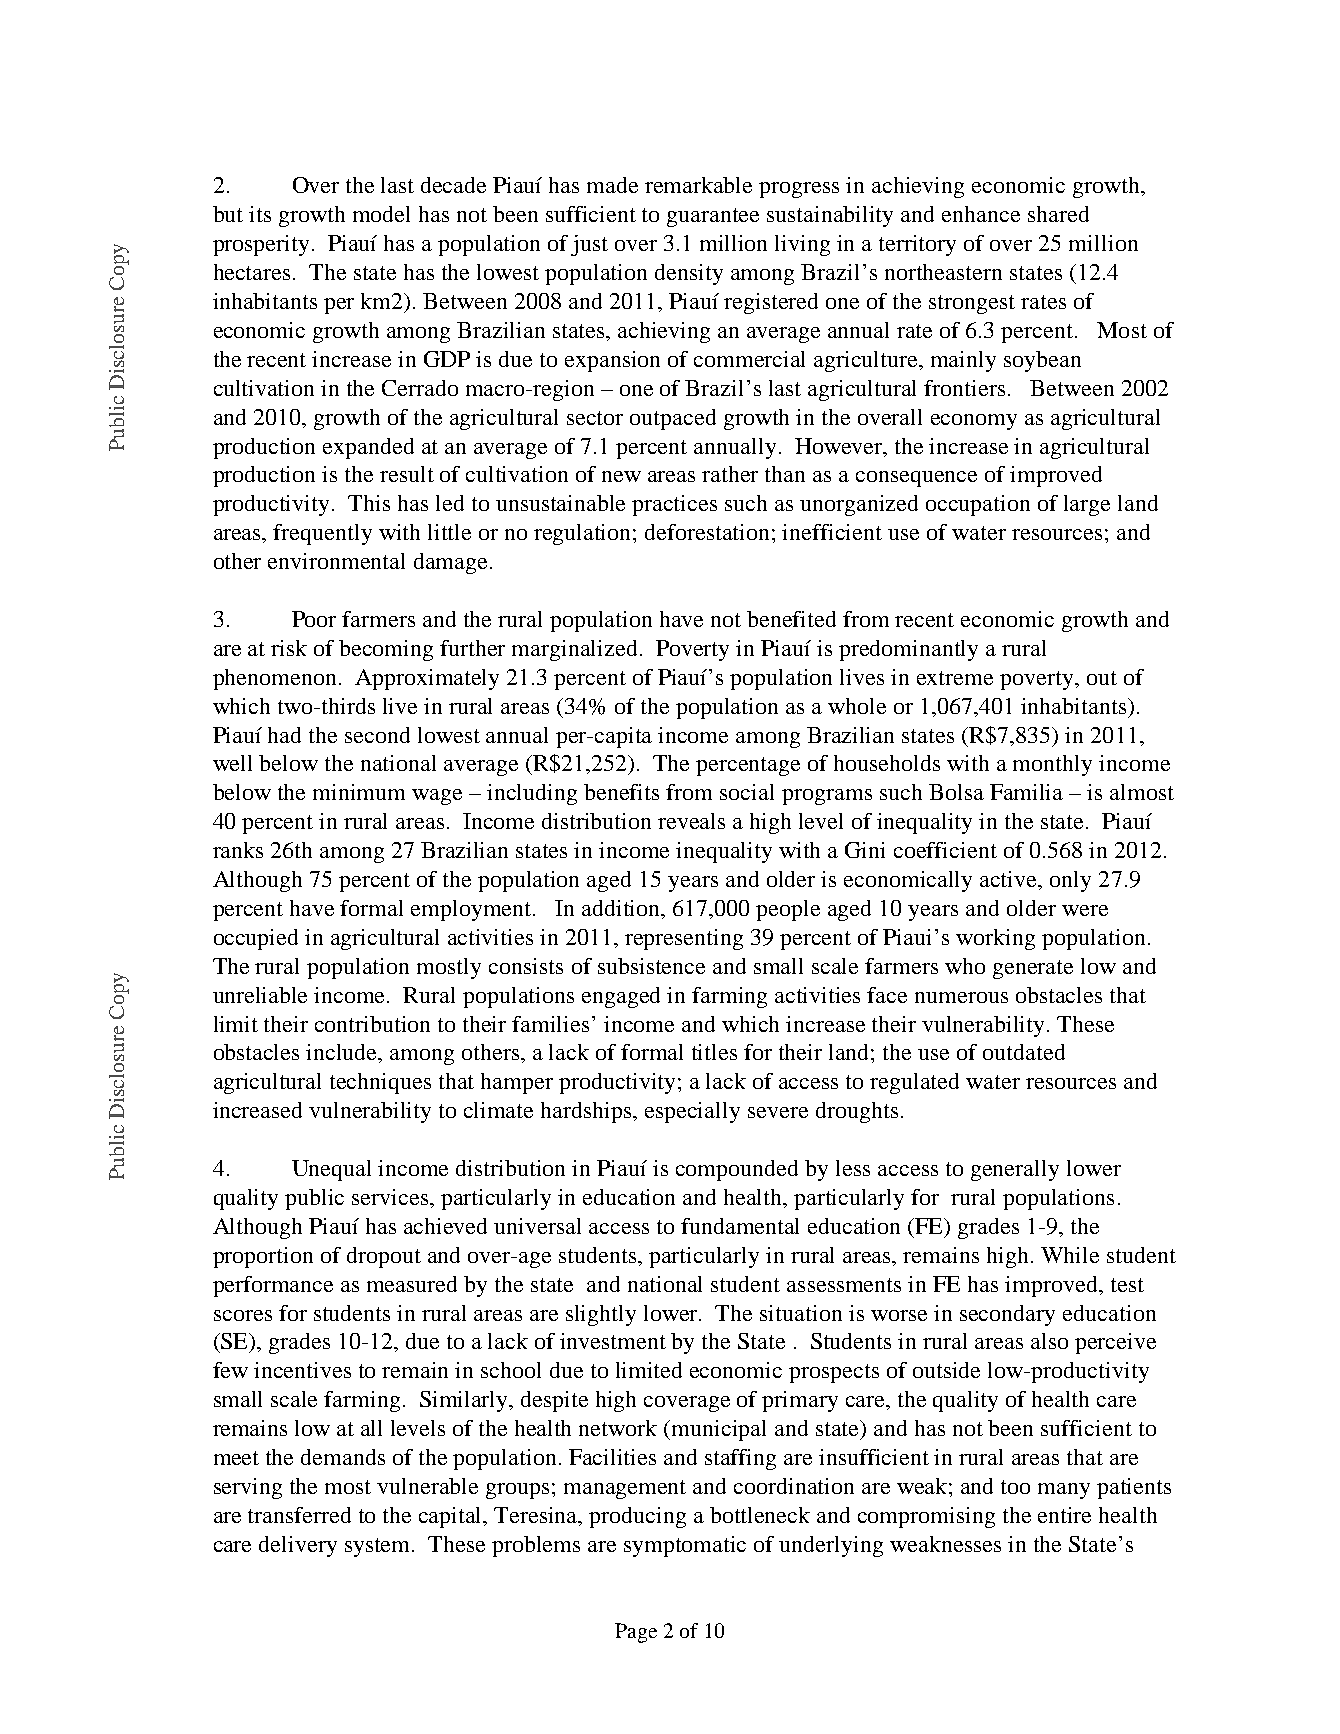  What do you see at coordinates (955, 678) in the screenshot?
I see `extreme` at bounding box center [955, 678].
